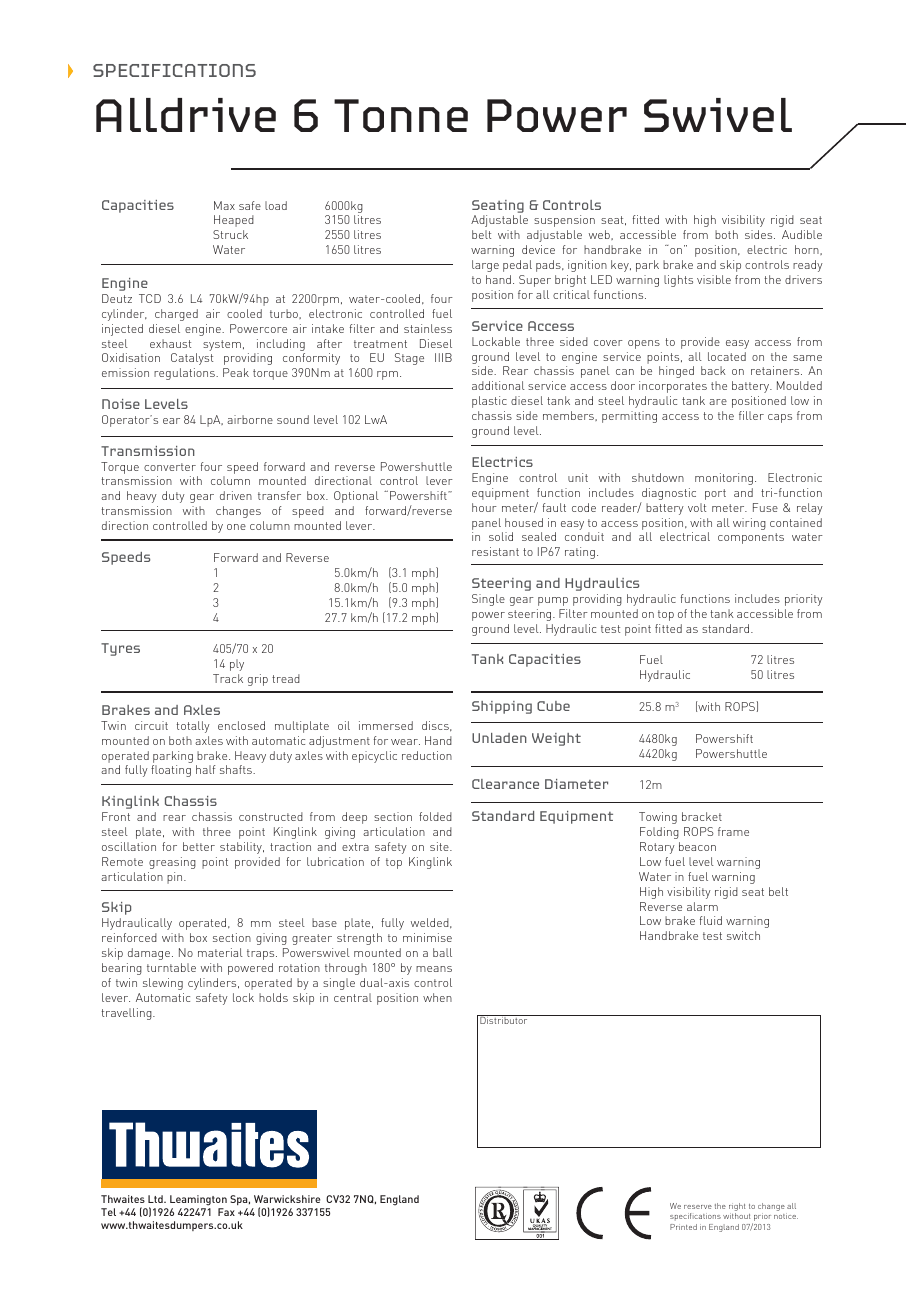 The width and height of the screenshot is (924, 1308). I want to click on Warwickshire, so click(287, 1199).
